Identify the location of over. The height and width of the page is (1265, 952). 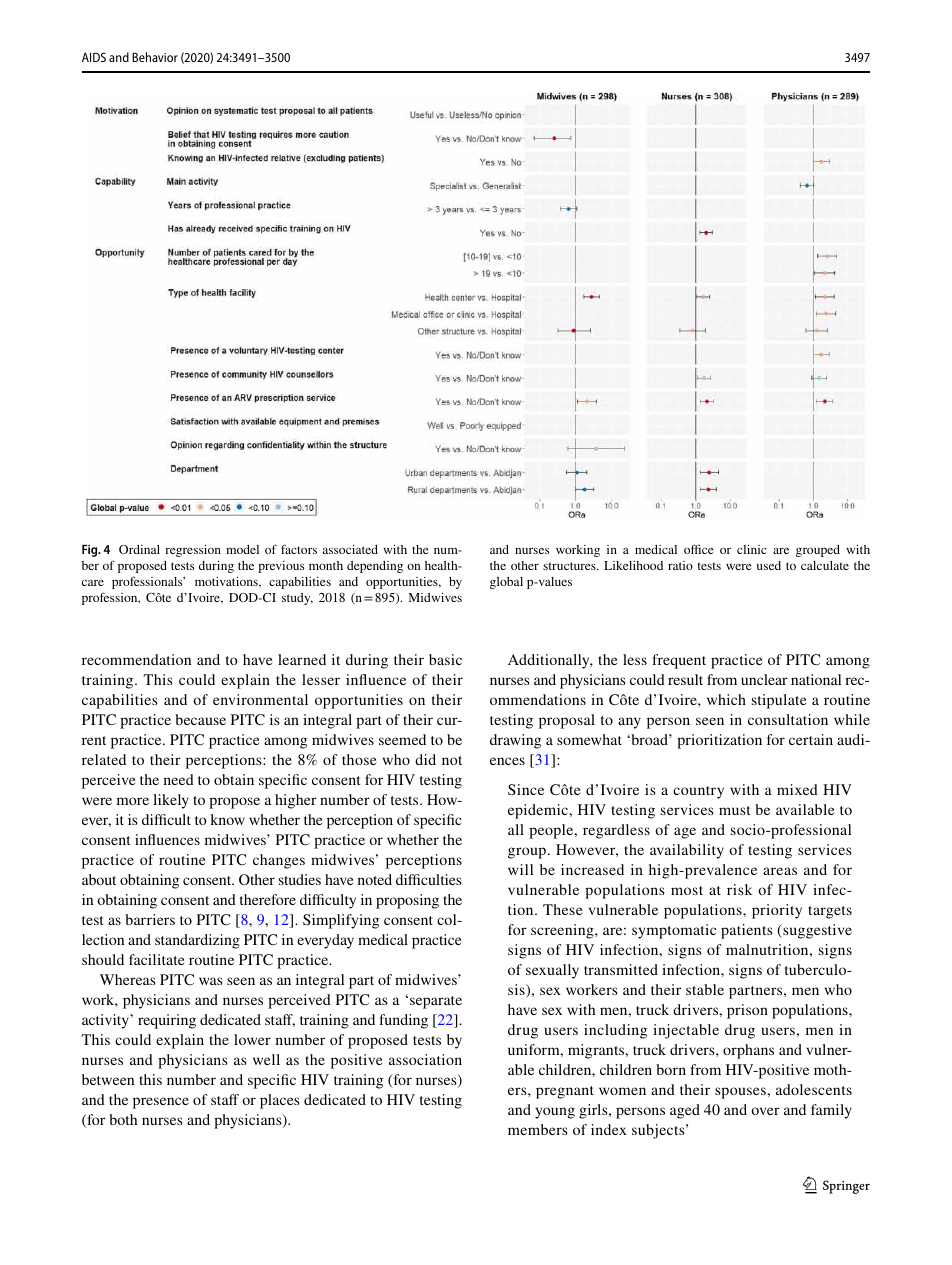
(765, 1111).
